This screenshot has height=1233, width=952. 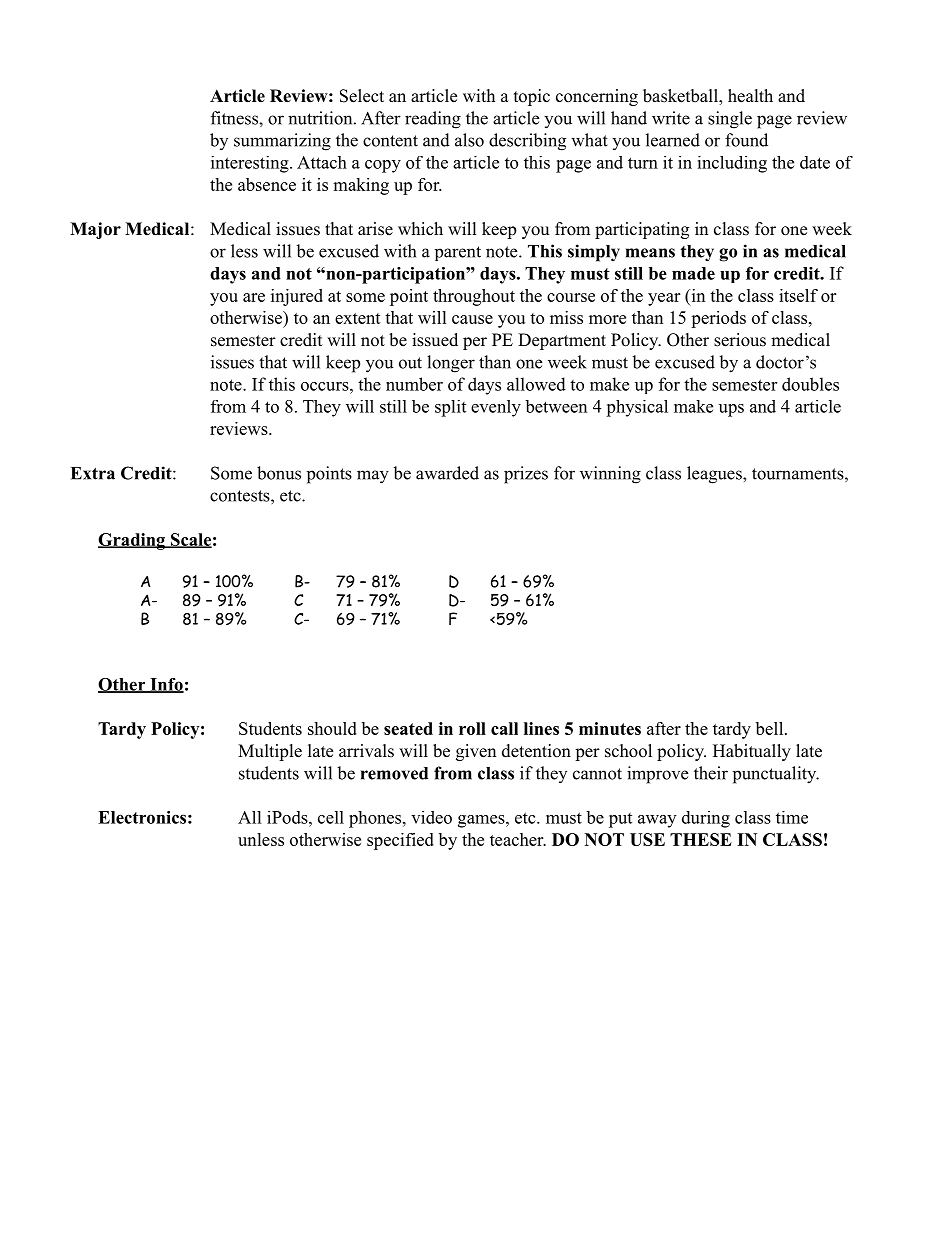 I want to click on cell, so click(x=331, y=817).
